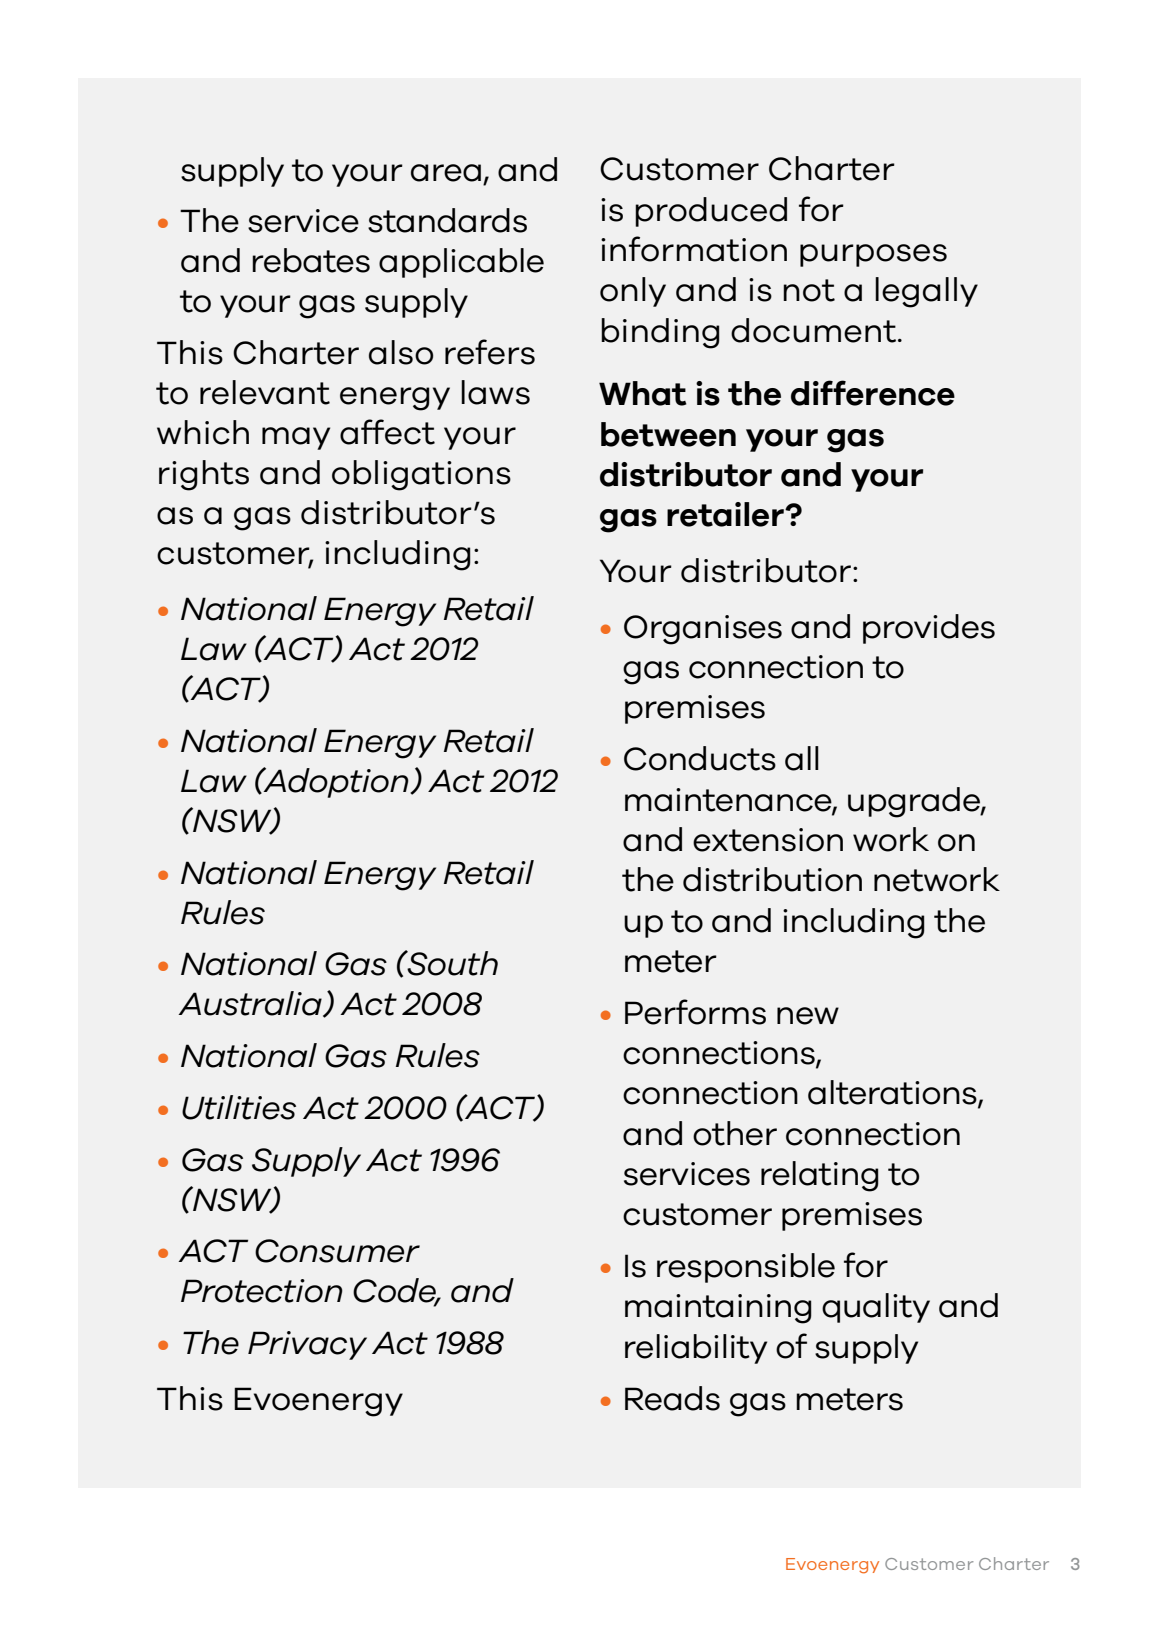 The height and width of the image is (1645, 1159). Describe the element at coordinates (929, 629) in the image. I see `provides` at that location.
